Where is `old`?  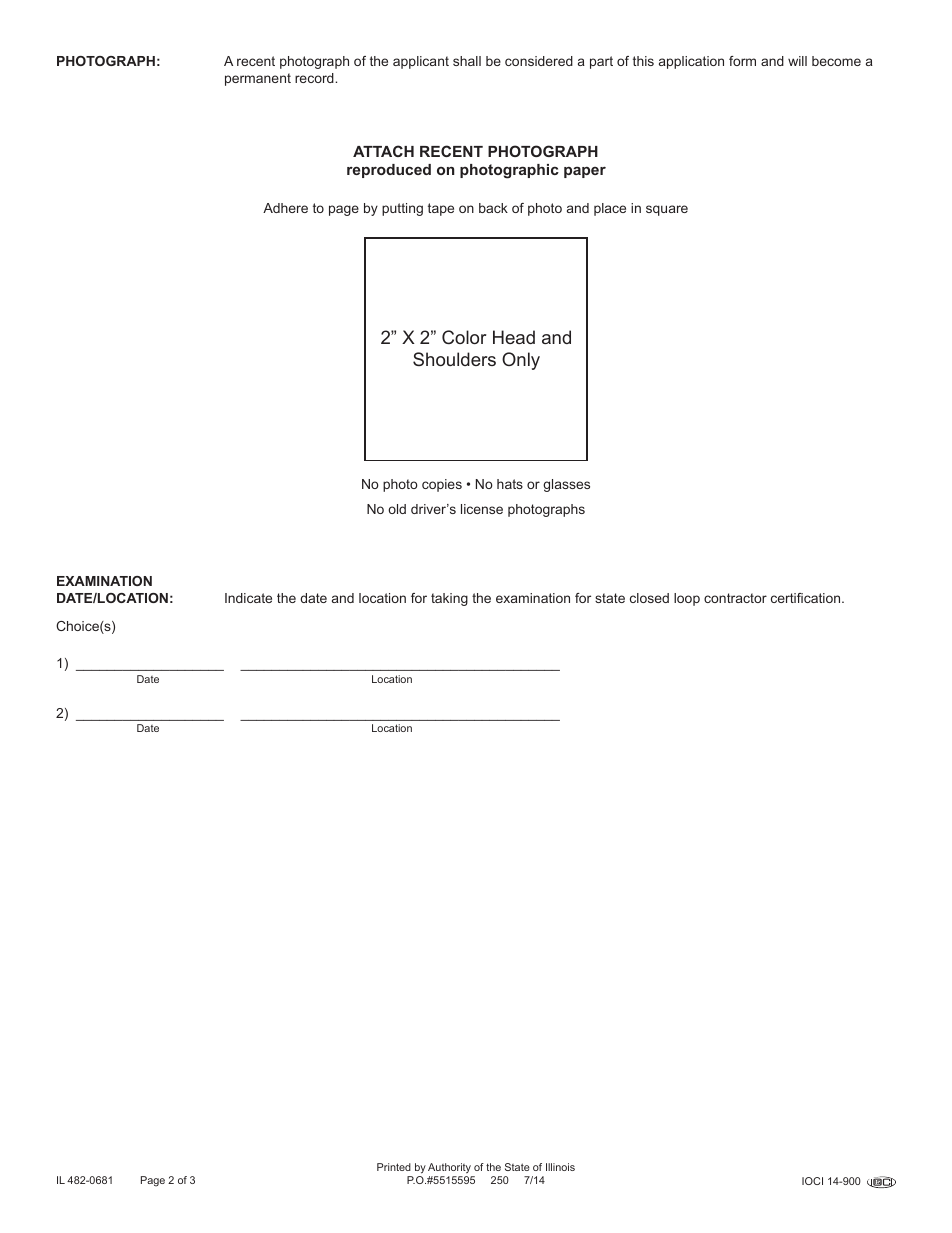
old is located at coordinates (397, 509).
